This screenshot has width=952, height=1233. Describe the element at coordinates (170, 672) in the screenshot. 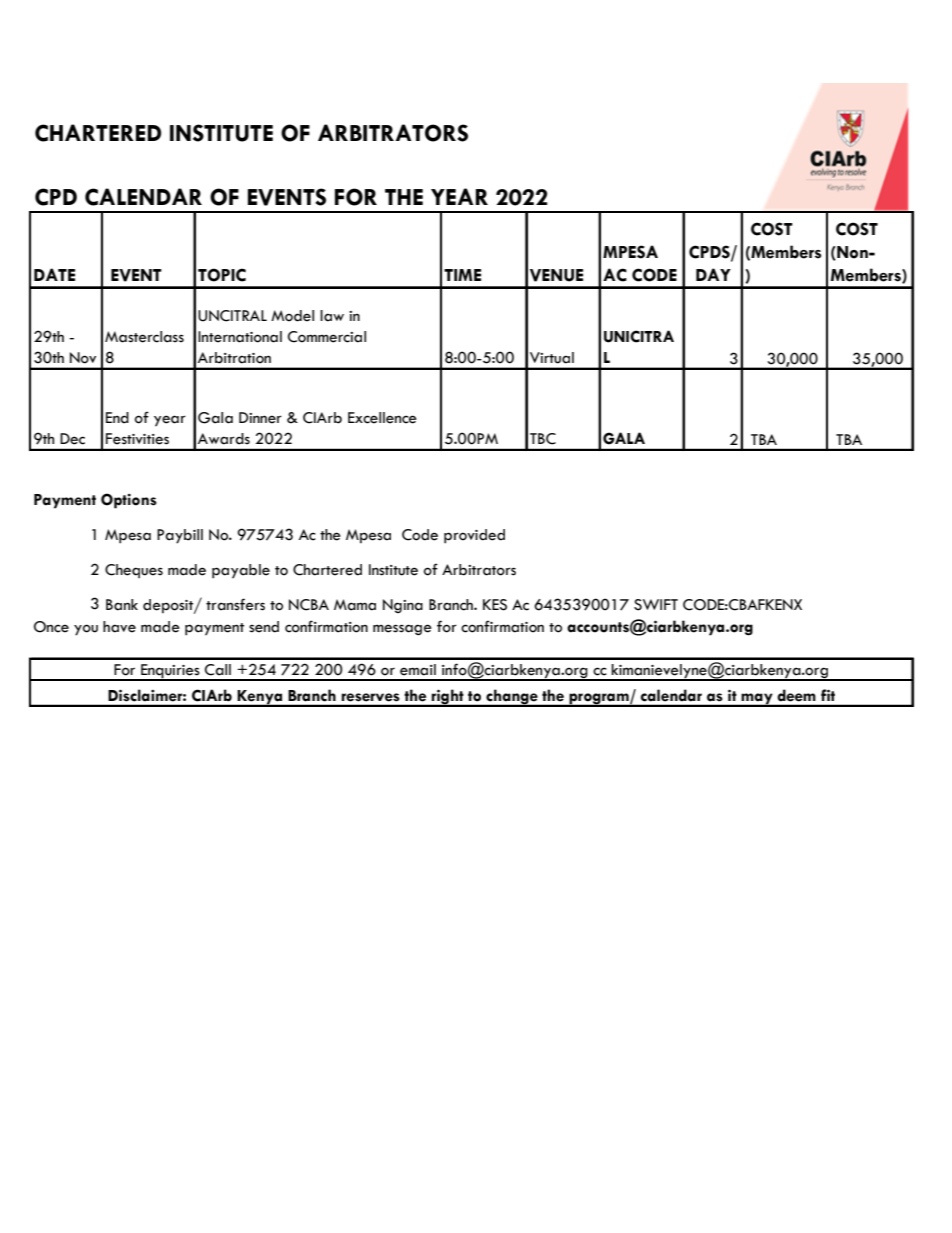

I see `Enquiries` at that location.
